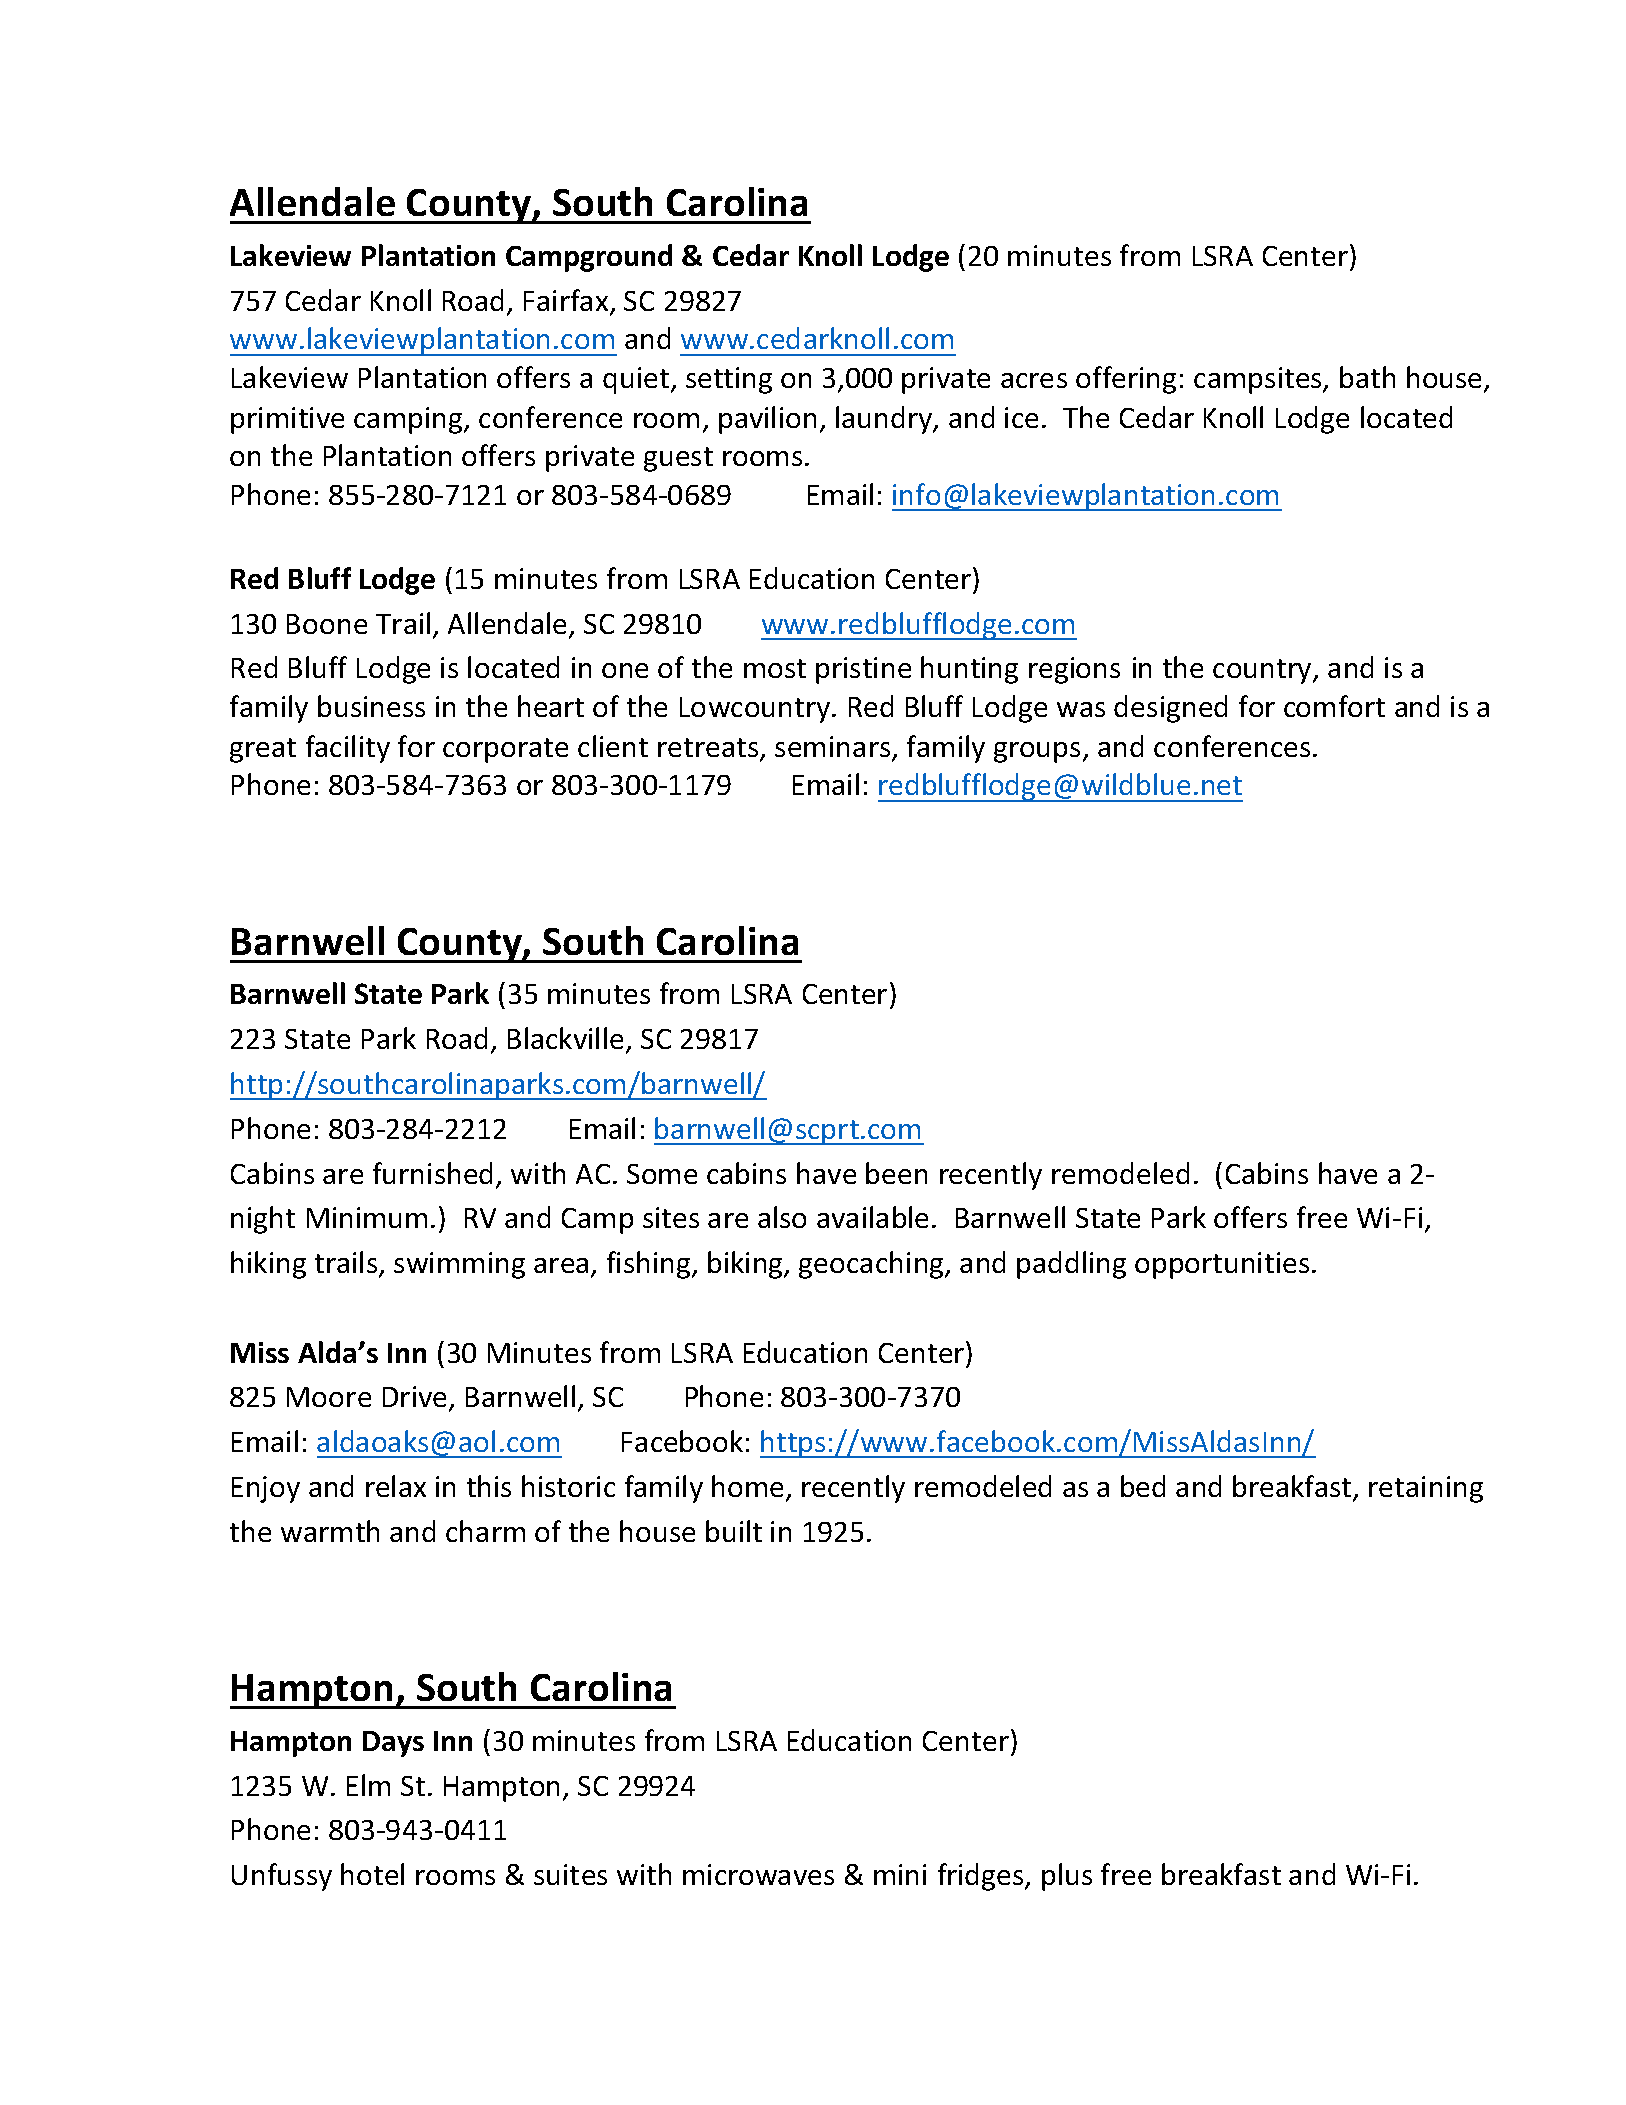  I want to click on geocaching, so click(873, 1265).
